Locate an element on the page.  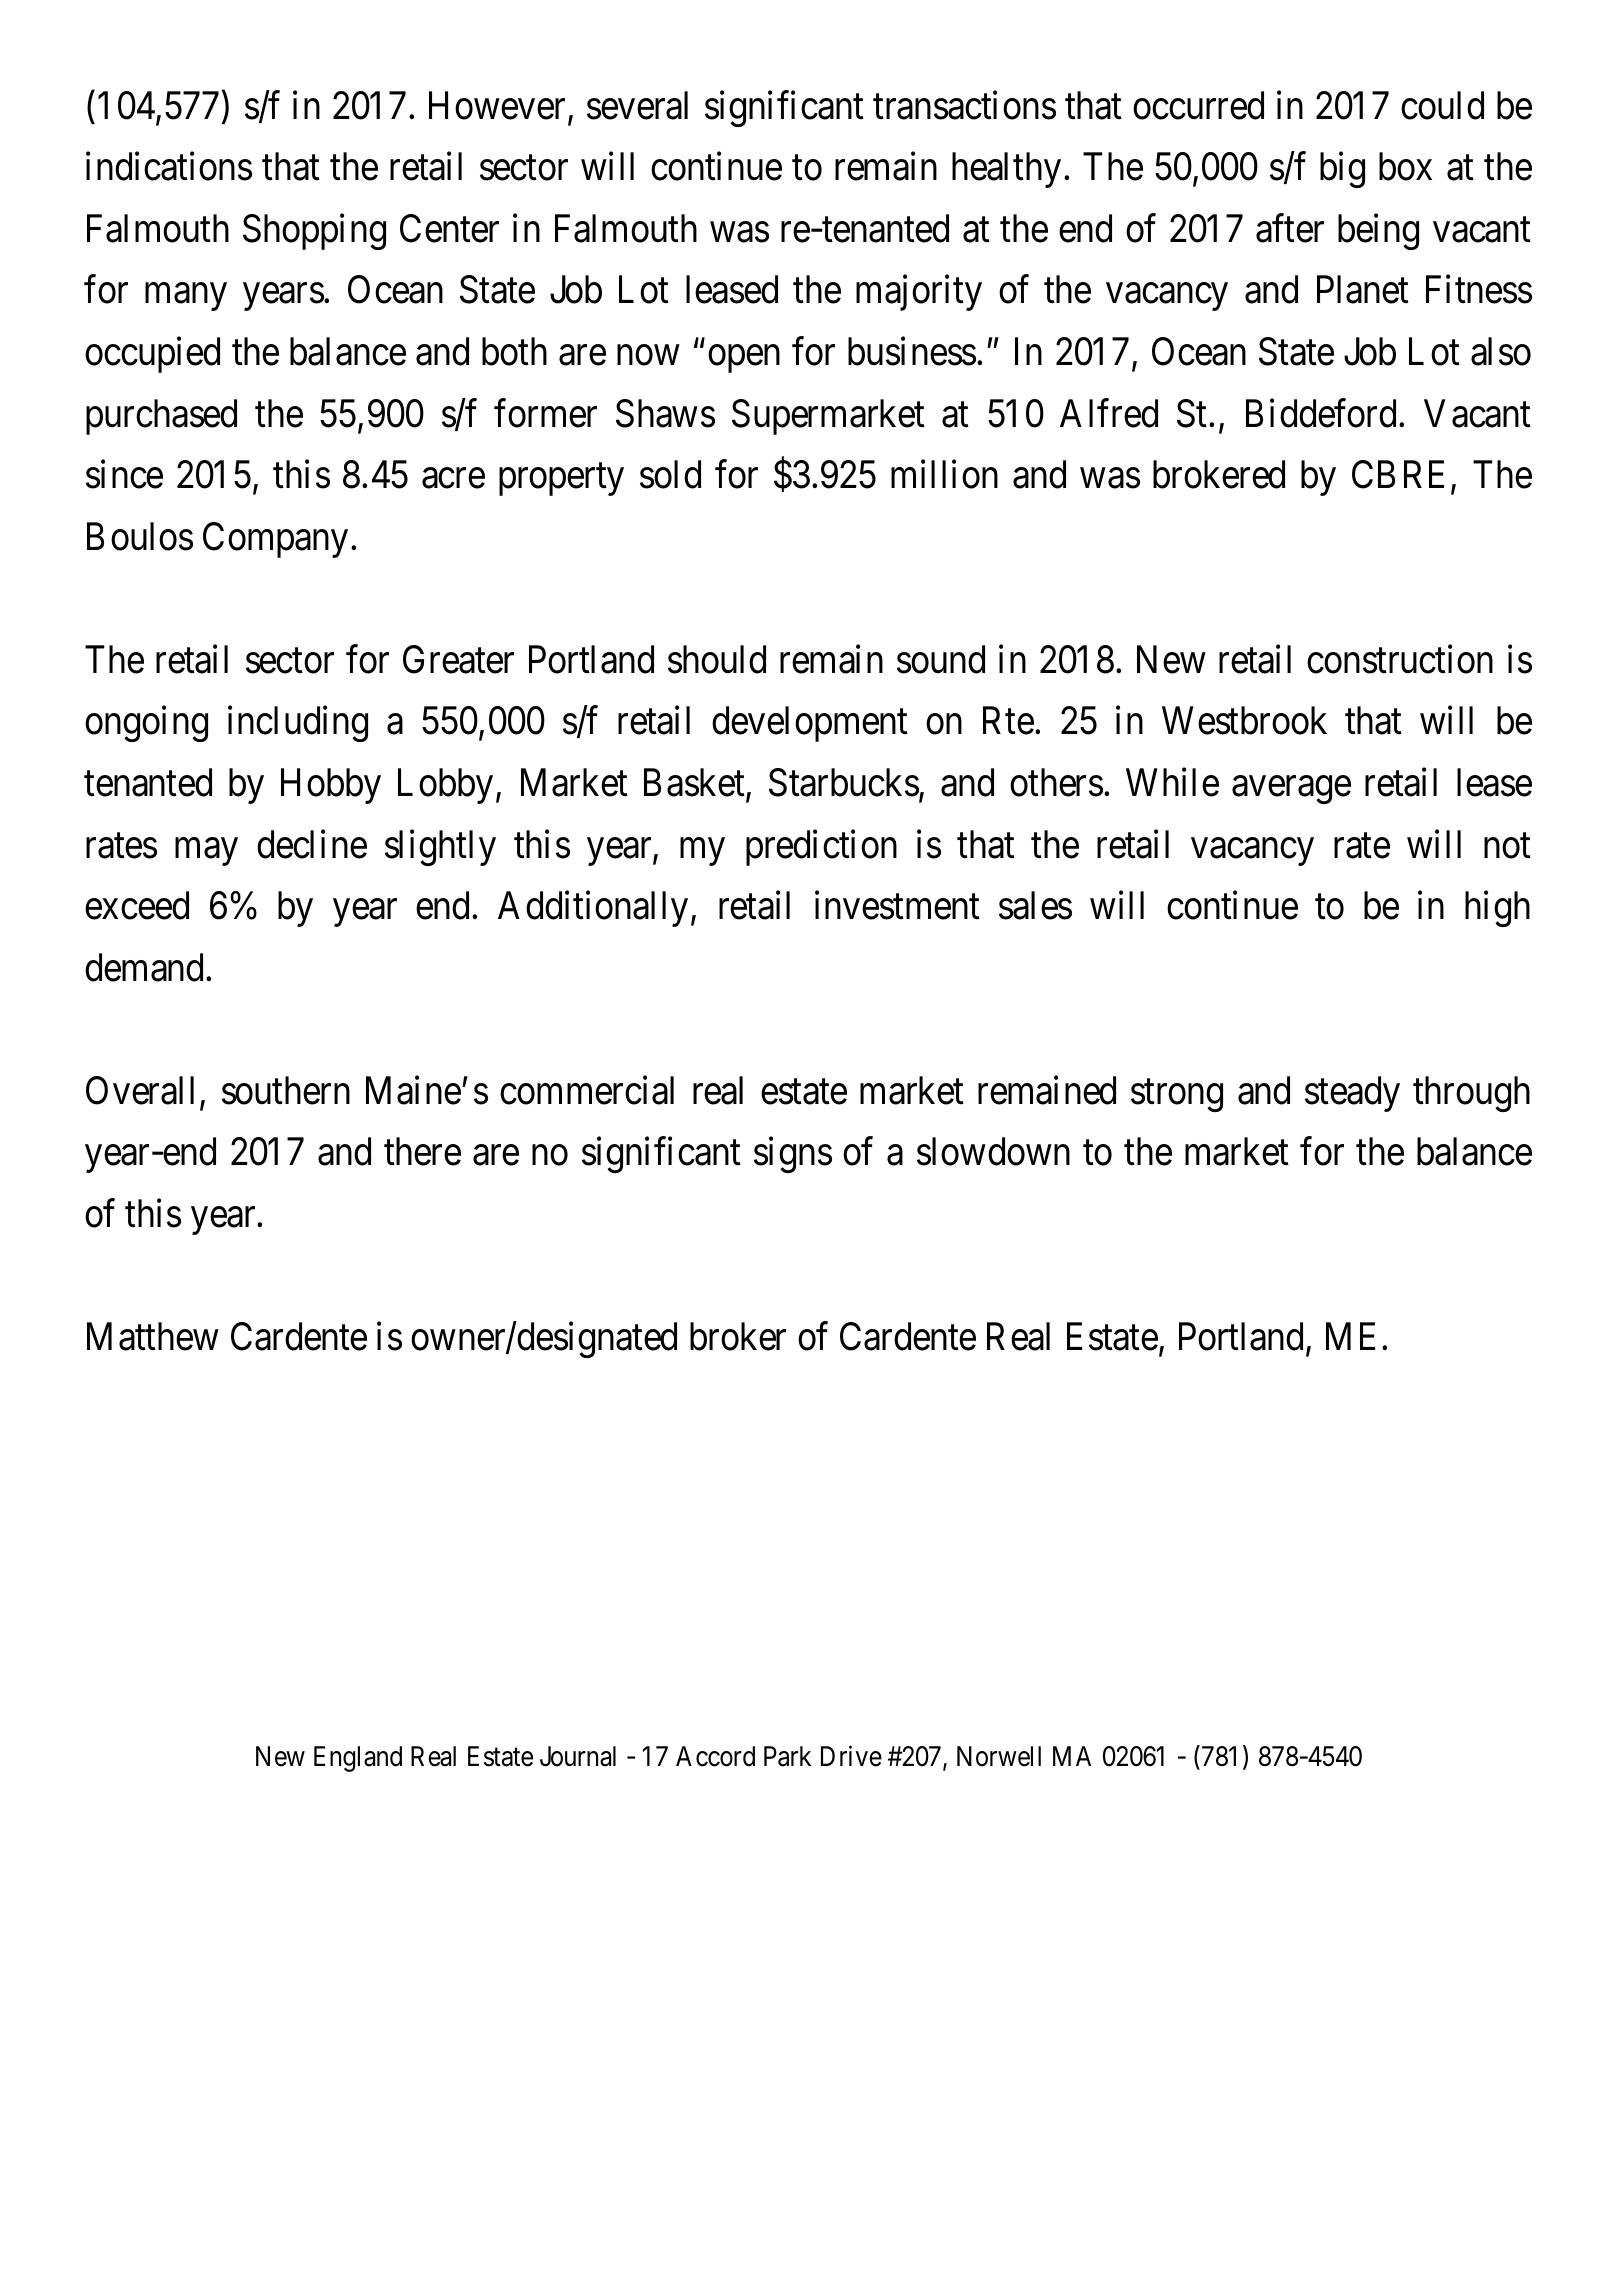
investment is located at coordinates (897, 905).
